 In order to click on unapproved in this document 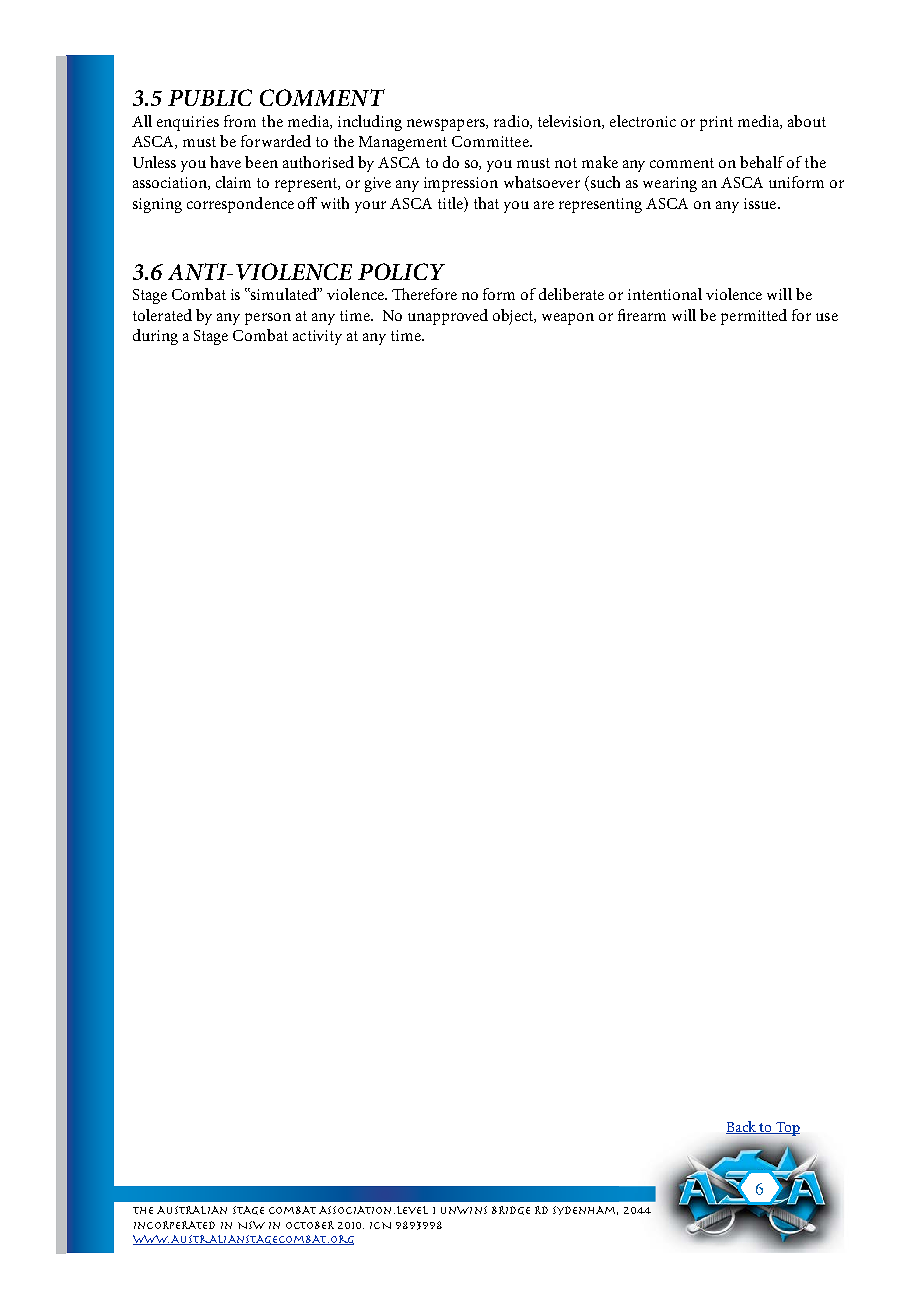, I will do `click(448, 317)`.
